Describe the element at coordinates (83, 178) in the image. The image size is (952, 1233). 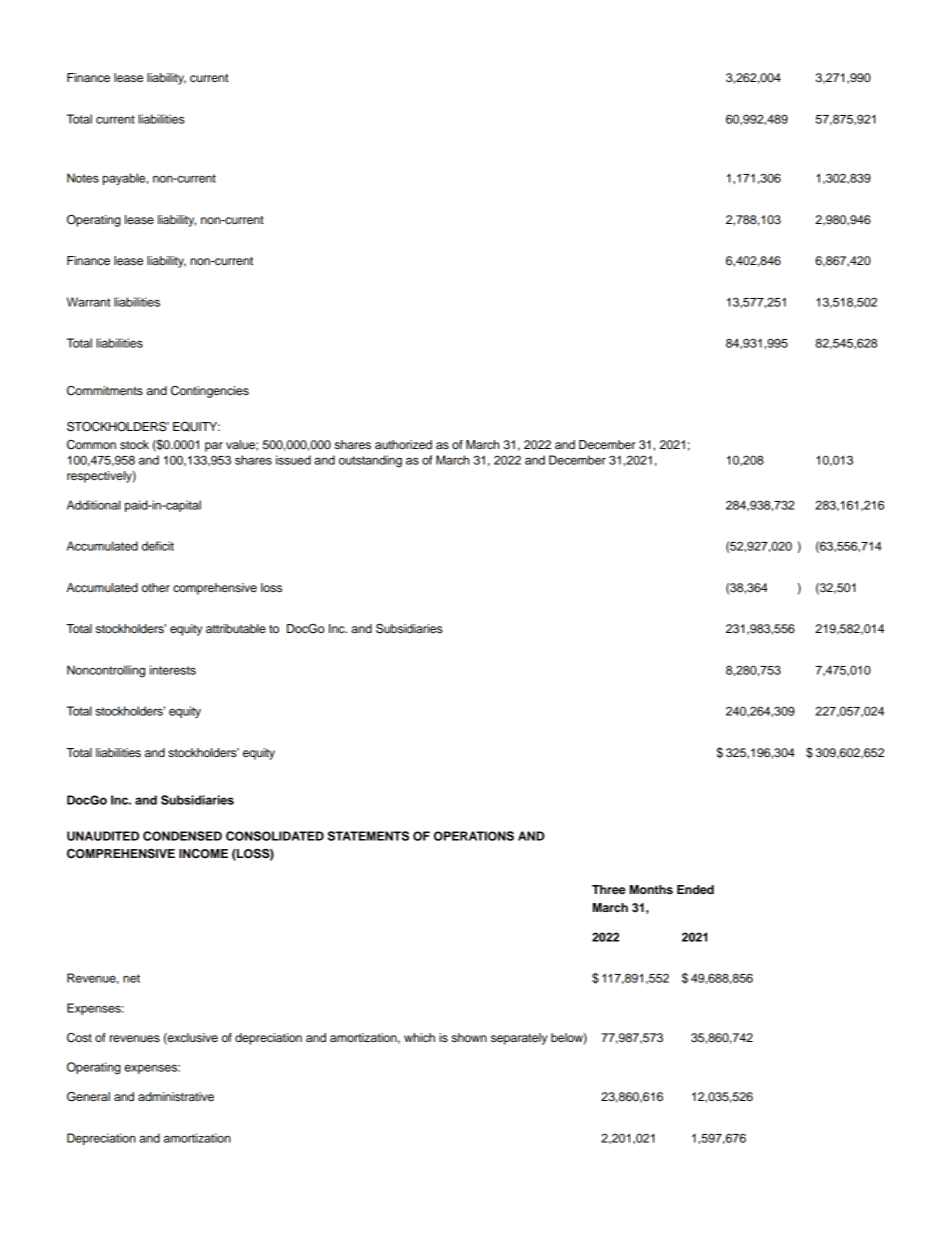
I see `Notes` at that location.
